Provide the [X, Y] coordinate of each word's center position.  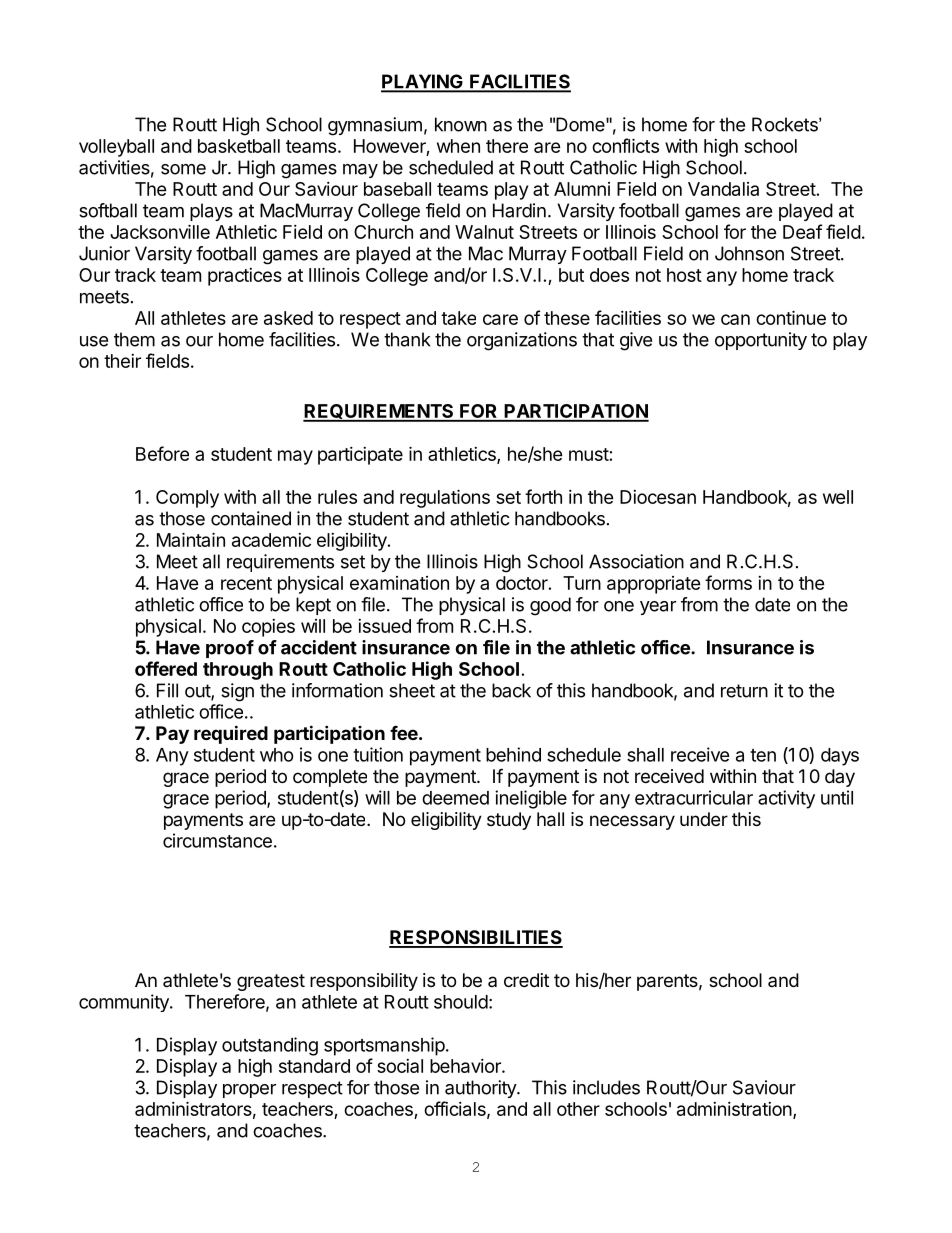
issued [384, 626]
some [183, 169]
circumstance [217, 840]
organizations [522, 341]
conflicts [625, 145]
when [458, 146]
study [509, 821]
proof [230, 649]
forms [728, 582]
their [122, 361]
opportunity [761, 341]
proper [249, 1091]
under [704, 819]
